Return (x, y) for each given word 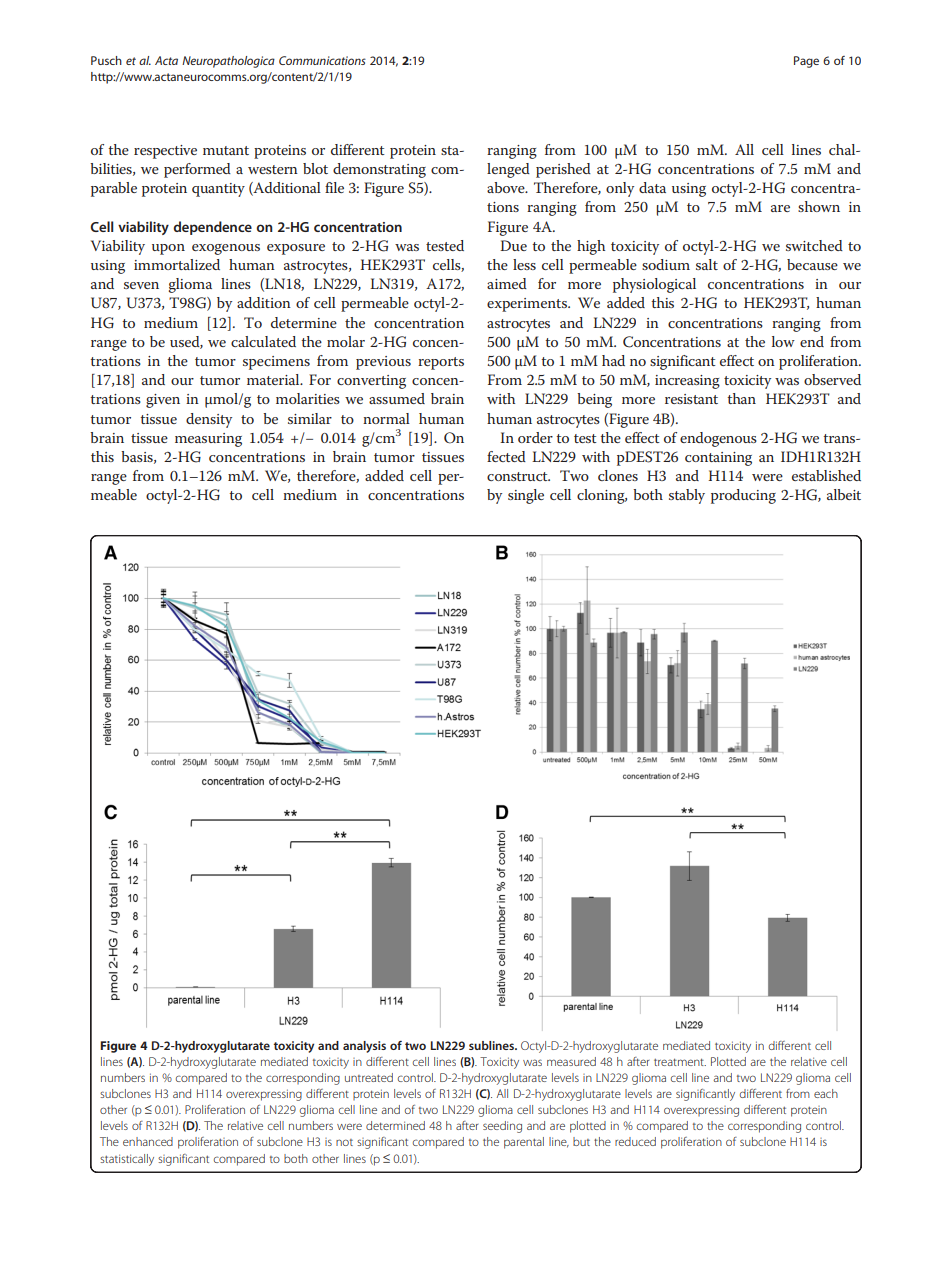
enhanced (148, 1141)
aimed (507, 283)
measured (571, 1061)
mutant (226, 150)
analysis (364, 1047)
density (209, 420)
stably (687, 496)
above (507, 187)
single (526, 496)
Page (806, 62)
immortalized (177, 264)
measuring (208, 440)
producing (743, 496)
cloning (602, 496)
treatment (680, 1062)
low (783, 341)
